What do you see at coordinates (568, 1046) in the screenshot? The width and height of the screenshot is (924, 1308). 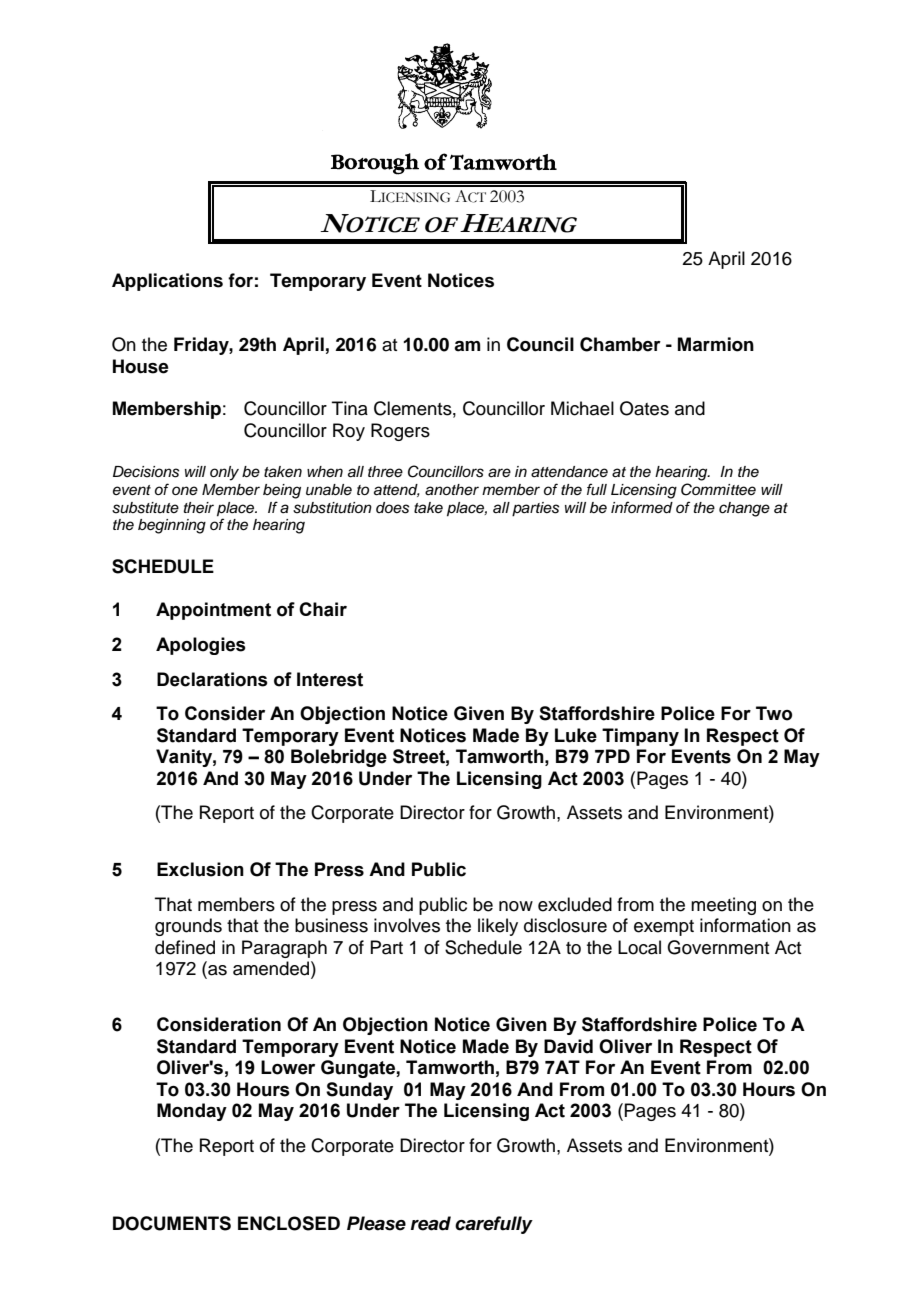 I see `David` at bounding box center [568, 1046].
